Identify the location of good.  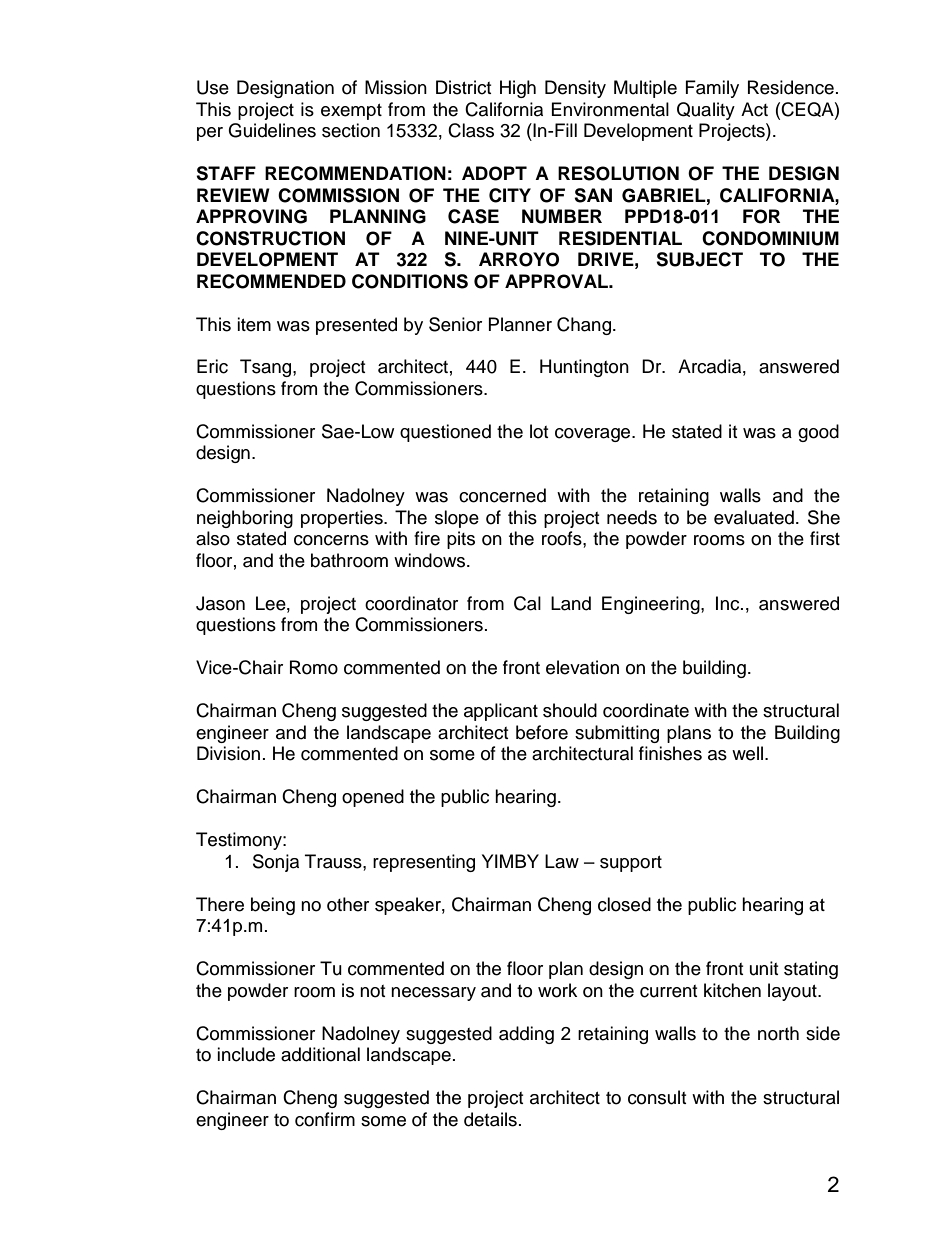
(818, 433).
